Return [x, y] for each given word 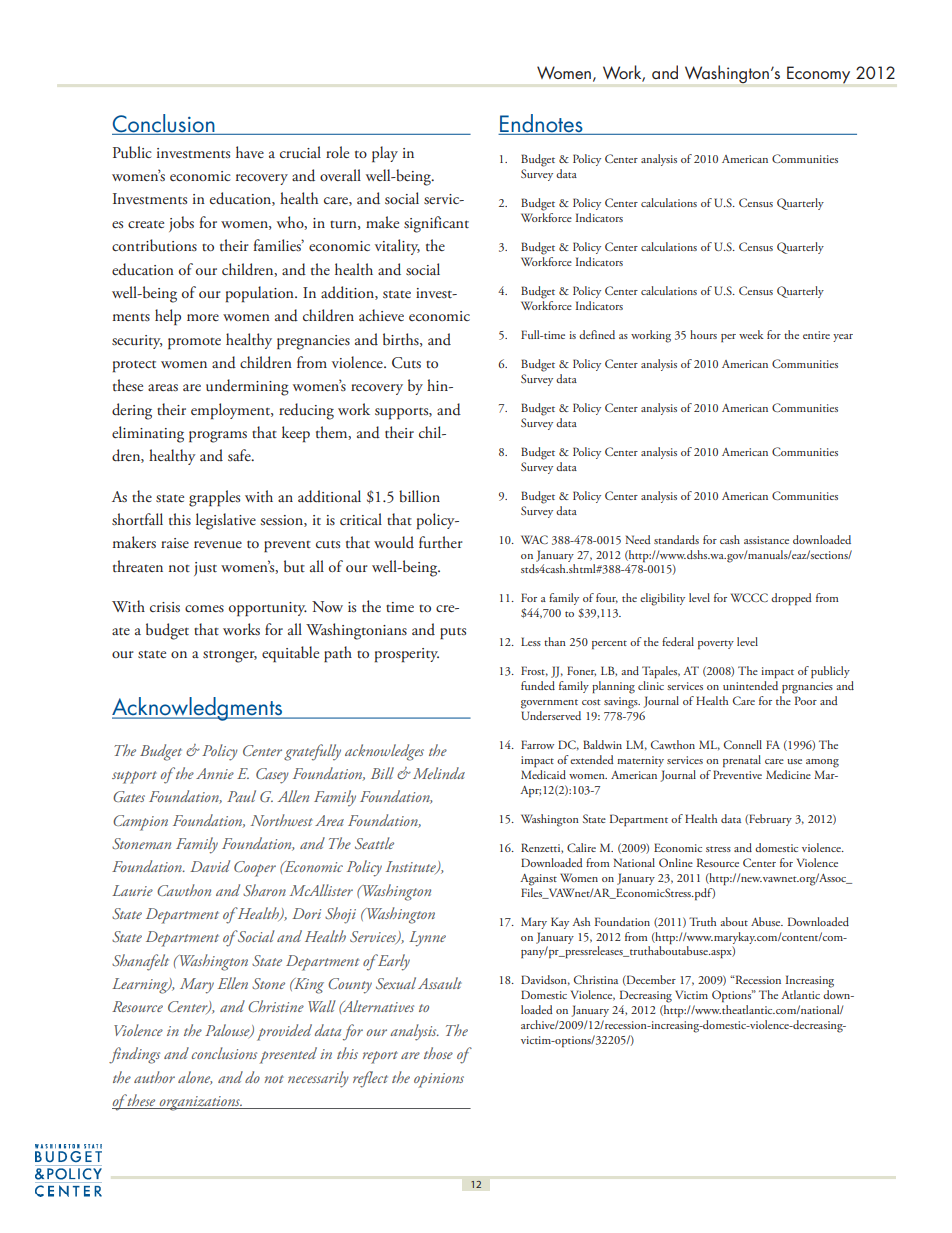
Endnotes [541, 123]
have [250, 152]
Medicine [788, 774]
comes [204, 608]
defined [597, 334]
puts [453, 633]
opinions [439, 1080]
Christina [596, 979]
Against [538, 880]
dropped [791, 599]
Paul [241, 796]
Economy [818, 75]
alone [195, 1078]
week [751, 334]
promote [194, 344]
